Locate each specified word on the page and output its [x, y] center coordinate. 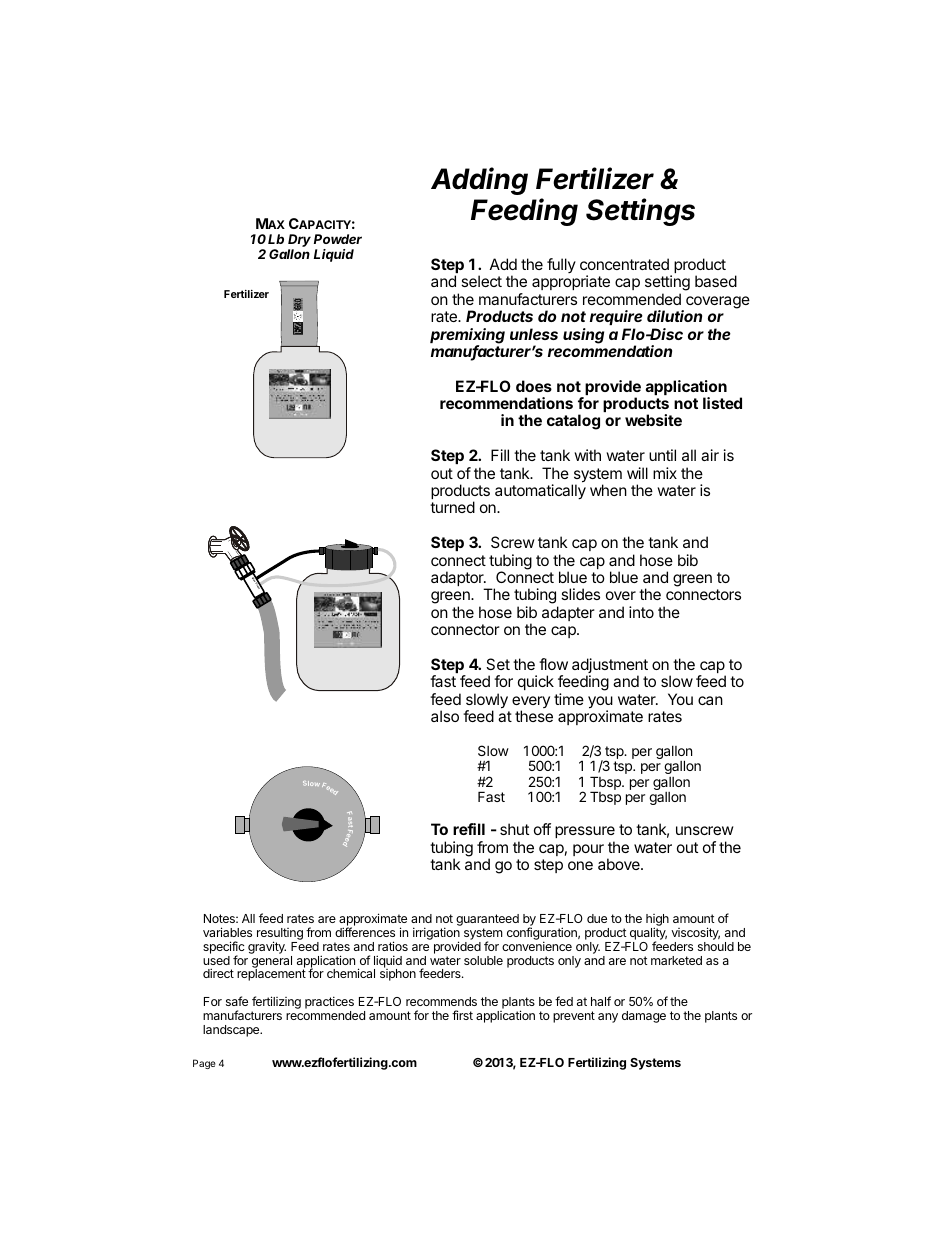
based [716, 281]
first [462, 1015]
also [445, 716]
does [534, 386]
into [641, 612]
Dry [299, 242]
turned [452, 507]
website [653, 420]
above [620, 864]
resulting [280, 935]
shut [514, 829]
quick [536, 682]
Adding [479, 181]
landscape [232, 1031]
